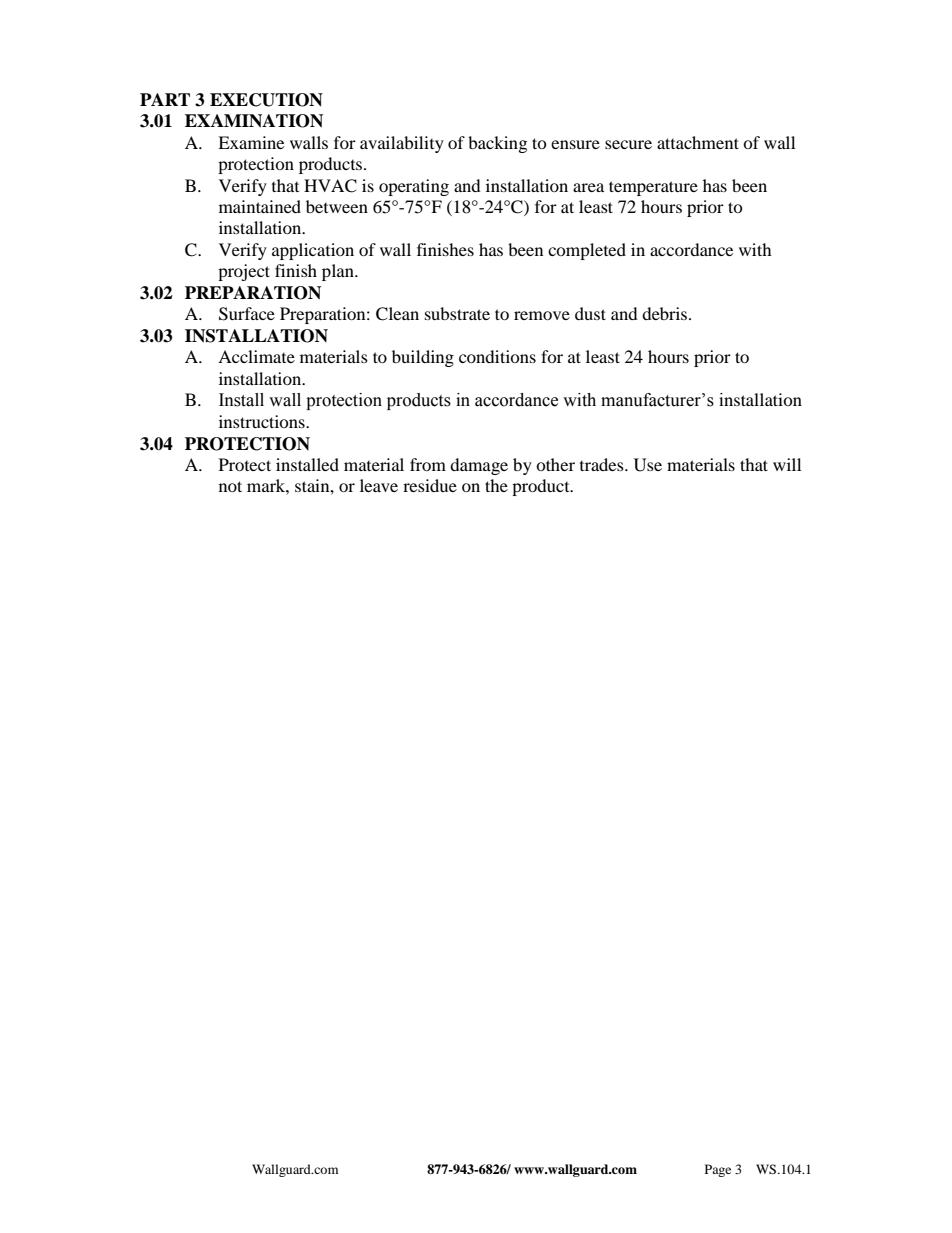 The height and width of the screenshot is (1233, 952). I want to click on will, so click(787, 464).
